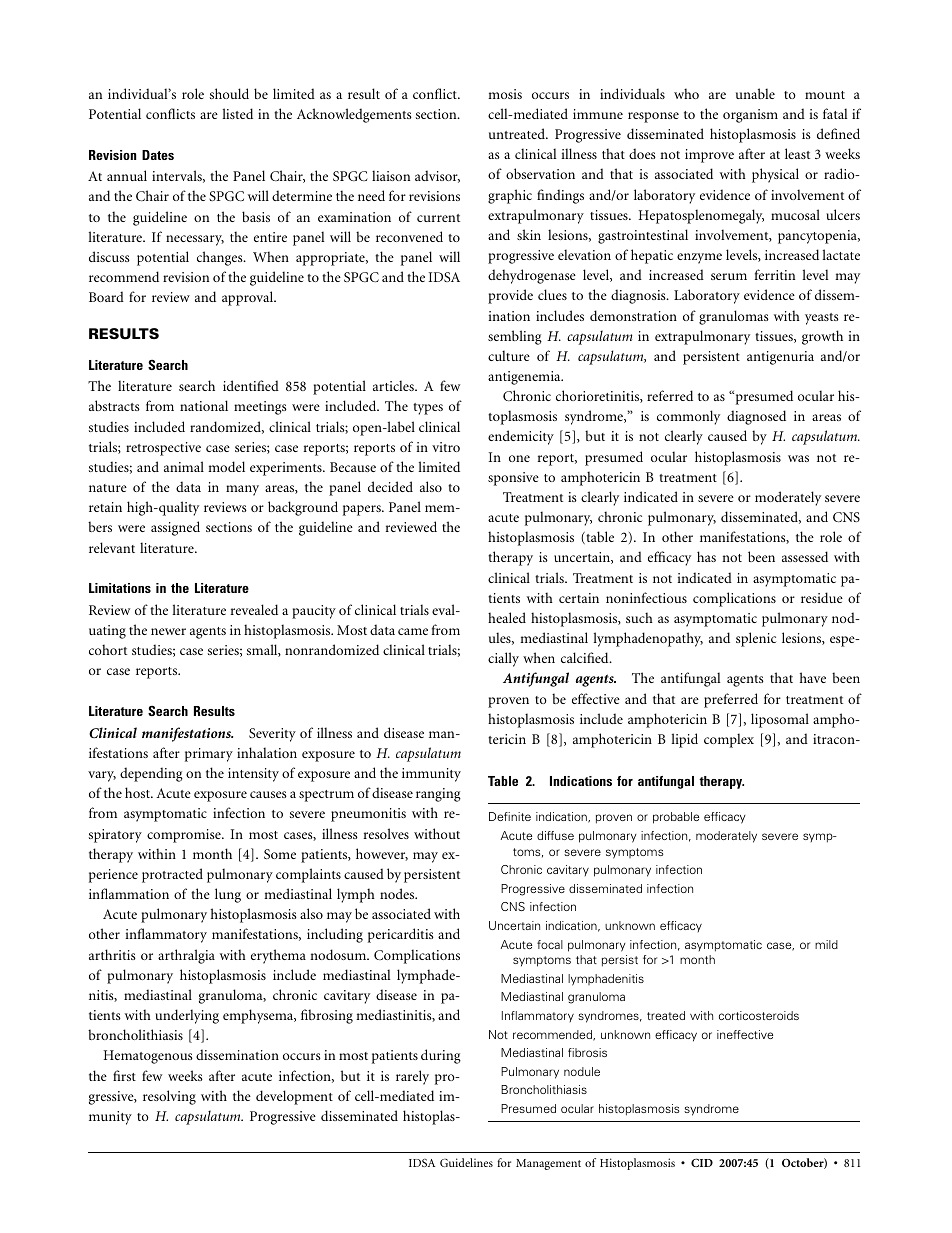  What do you see at coordinates (540, 173) in the screenshot?
I see `observation` at bounding box center [540, 173].
